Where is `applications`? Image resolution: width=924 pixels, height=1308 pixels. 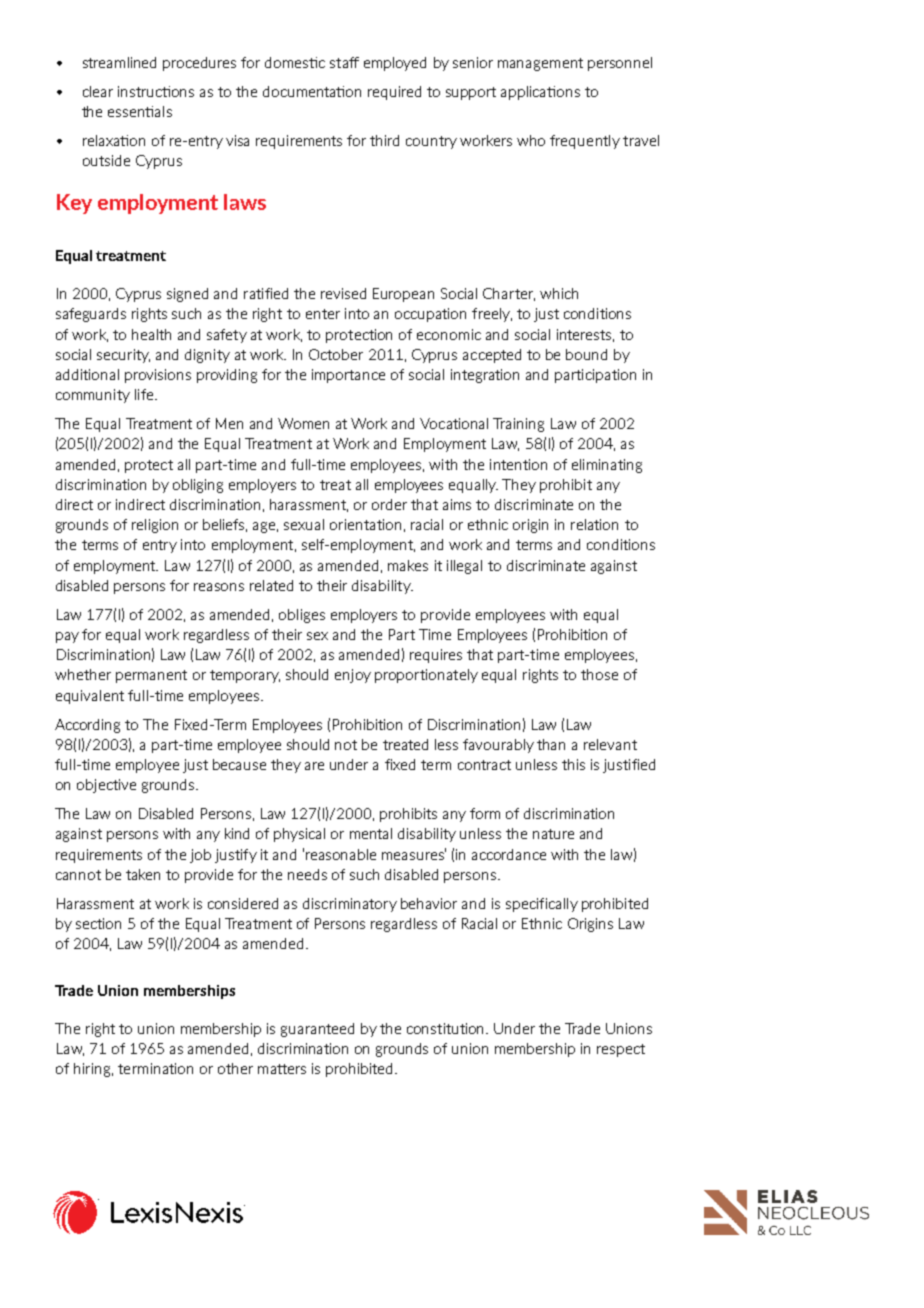
applications is located at coordinates (540, 93).
